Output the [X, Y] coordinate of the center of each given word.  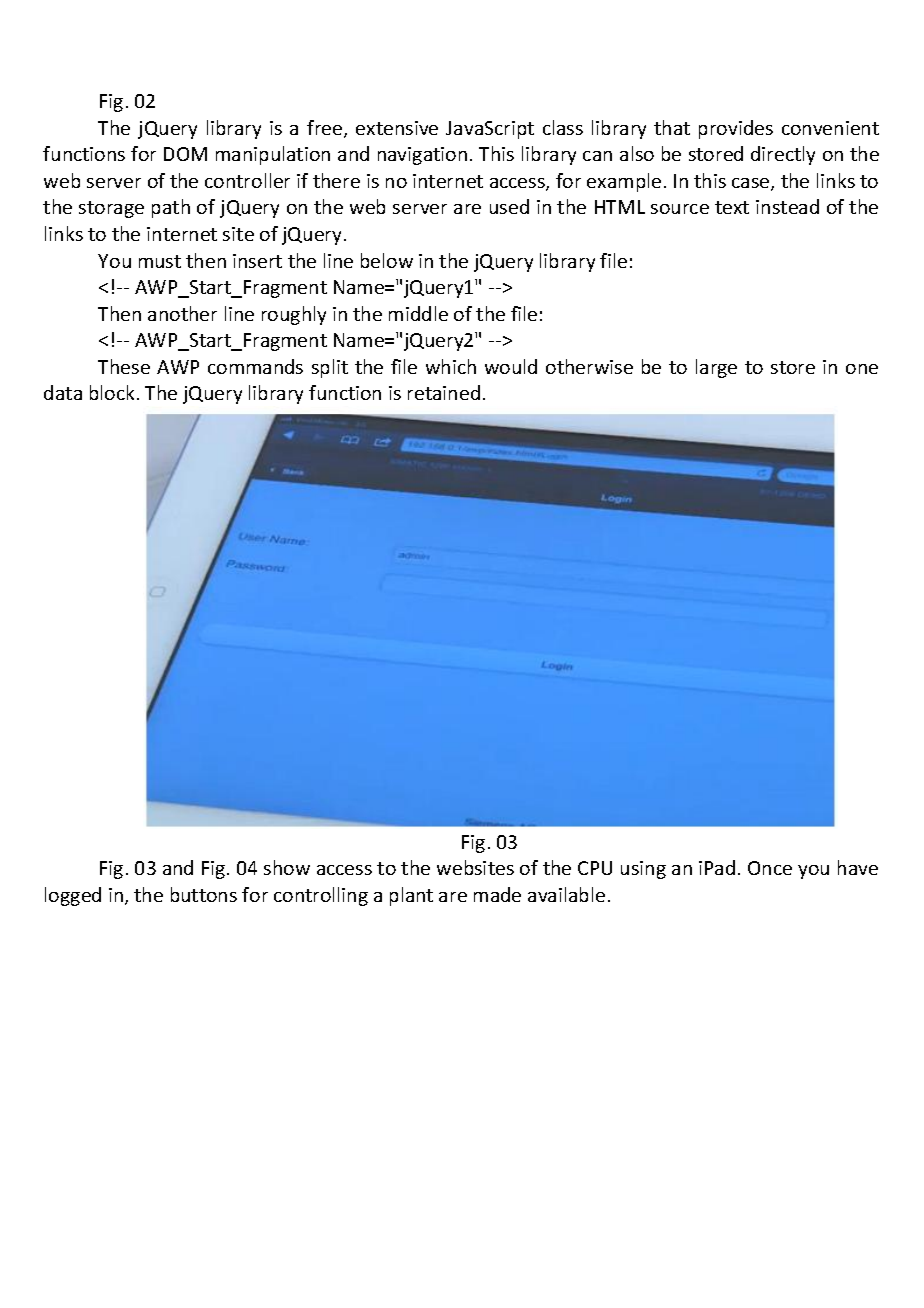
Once [770, 868]
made [497, 894]
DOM [185, 154]
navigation [422, 156]
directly [783, 155]
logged [73, 896]
